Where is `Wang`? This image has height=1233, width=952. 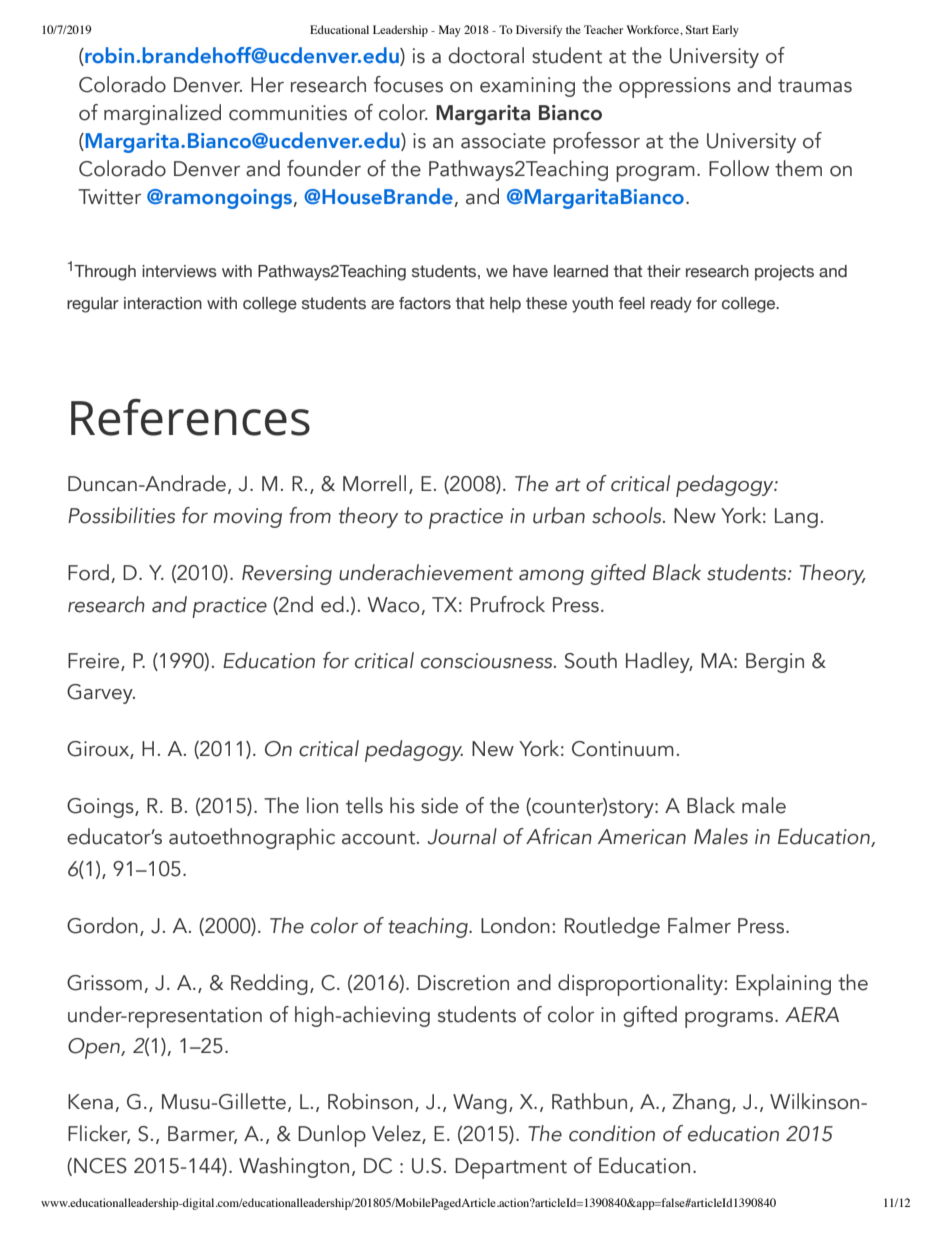
Wang is located at coordinates (480, 1104).
